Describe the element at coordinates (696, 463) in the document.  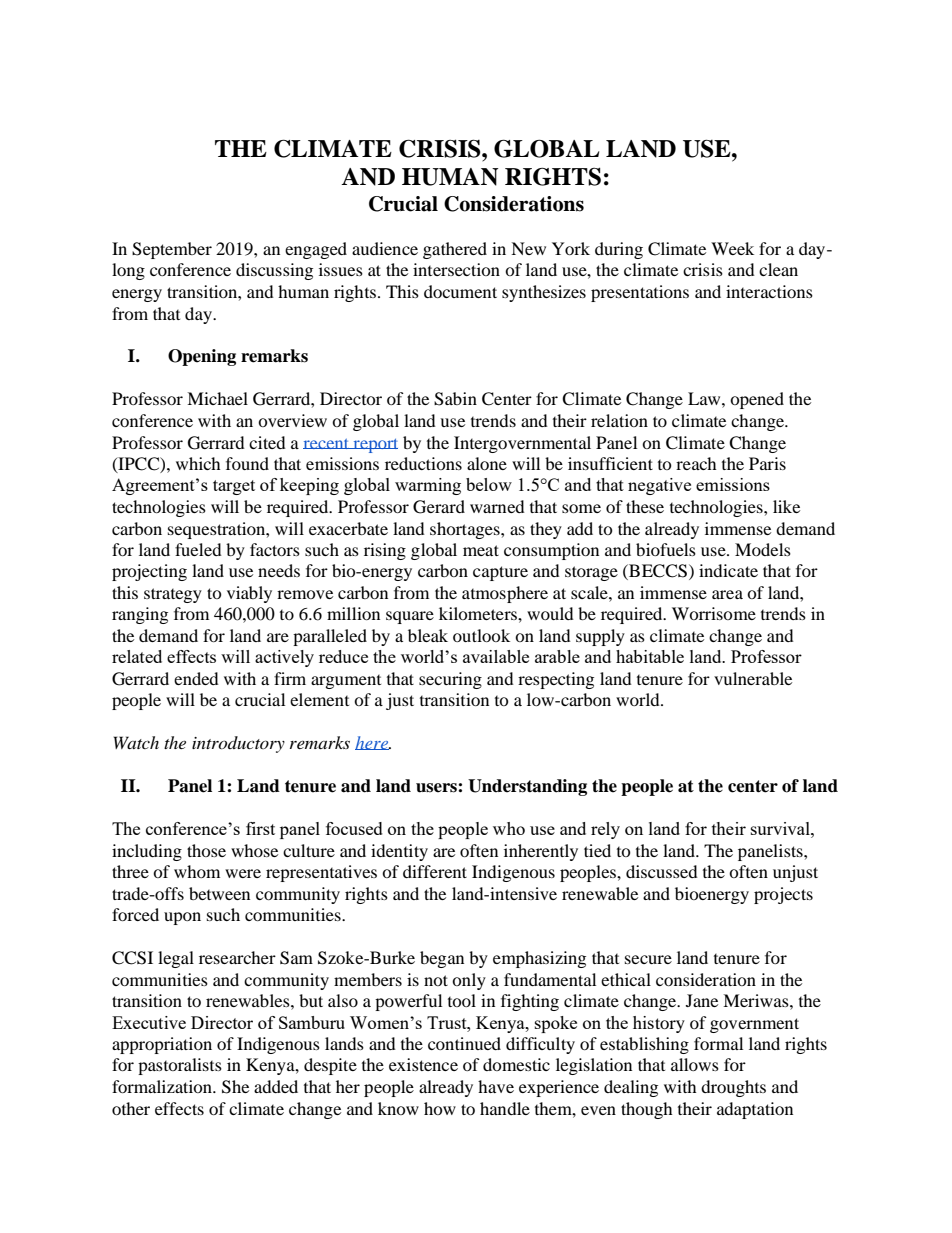
I see `reach` at that location.
